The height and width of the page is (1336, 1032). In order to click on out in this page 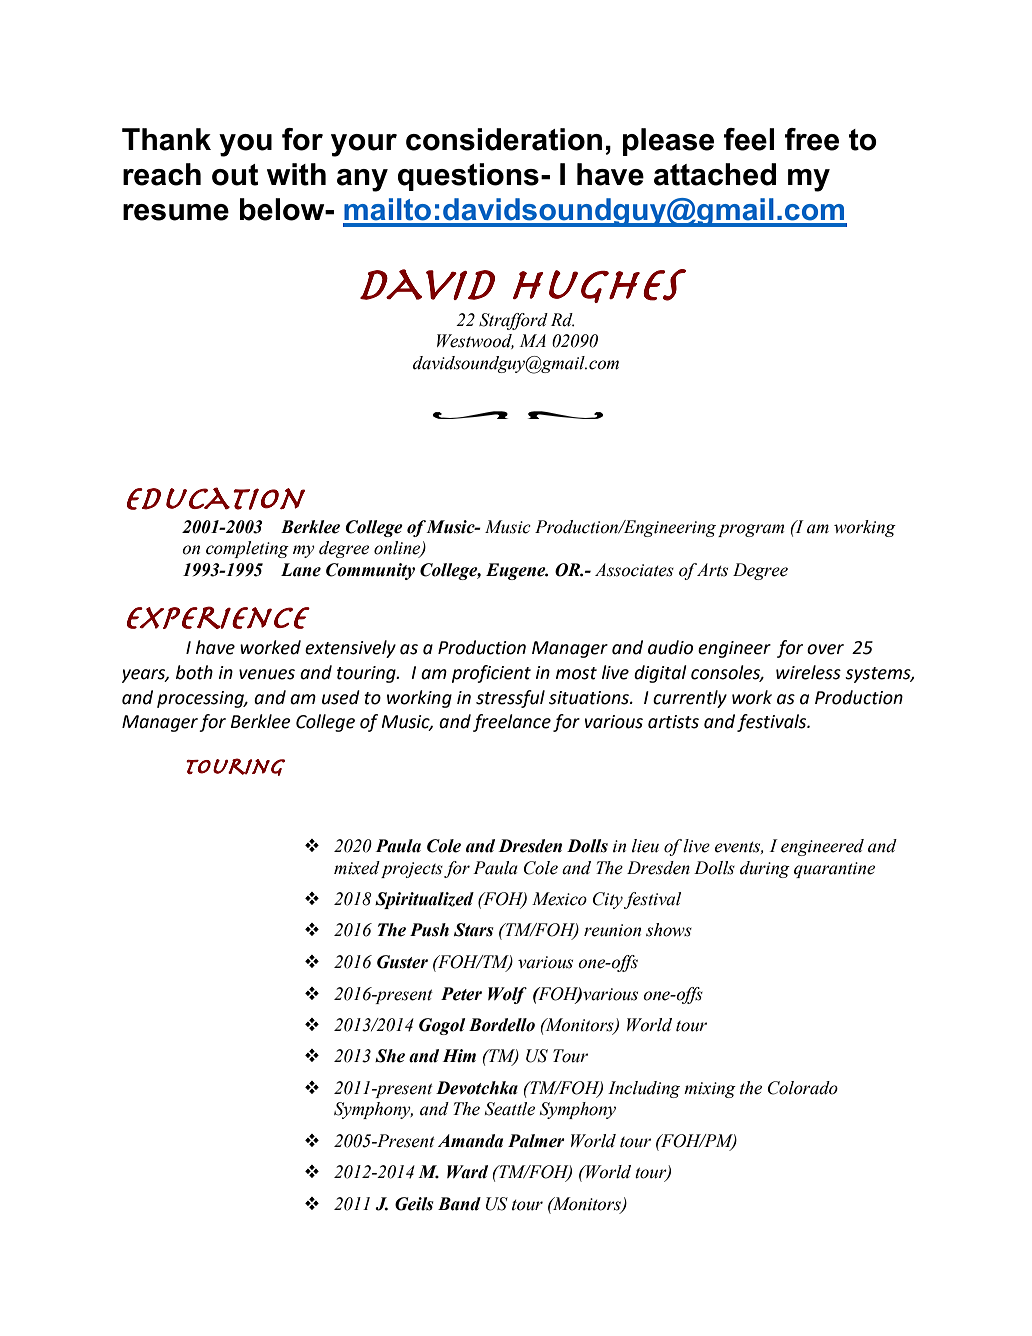, I will do `click(235, 175)`.
